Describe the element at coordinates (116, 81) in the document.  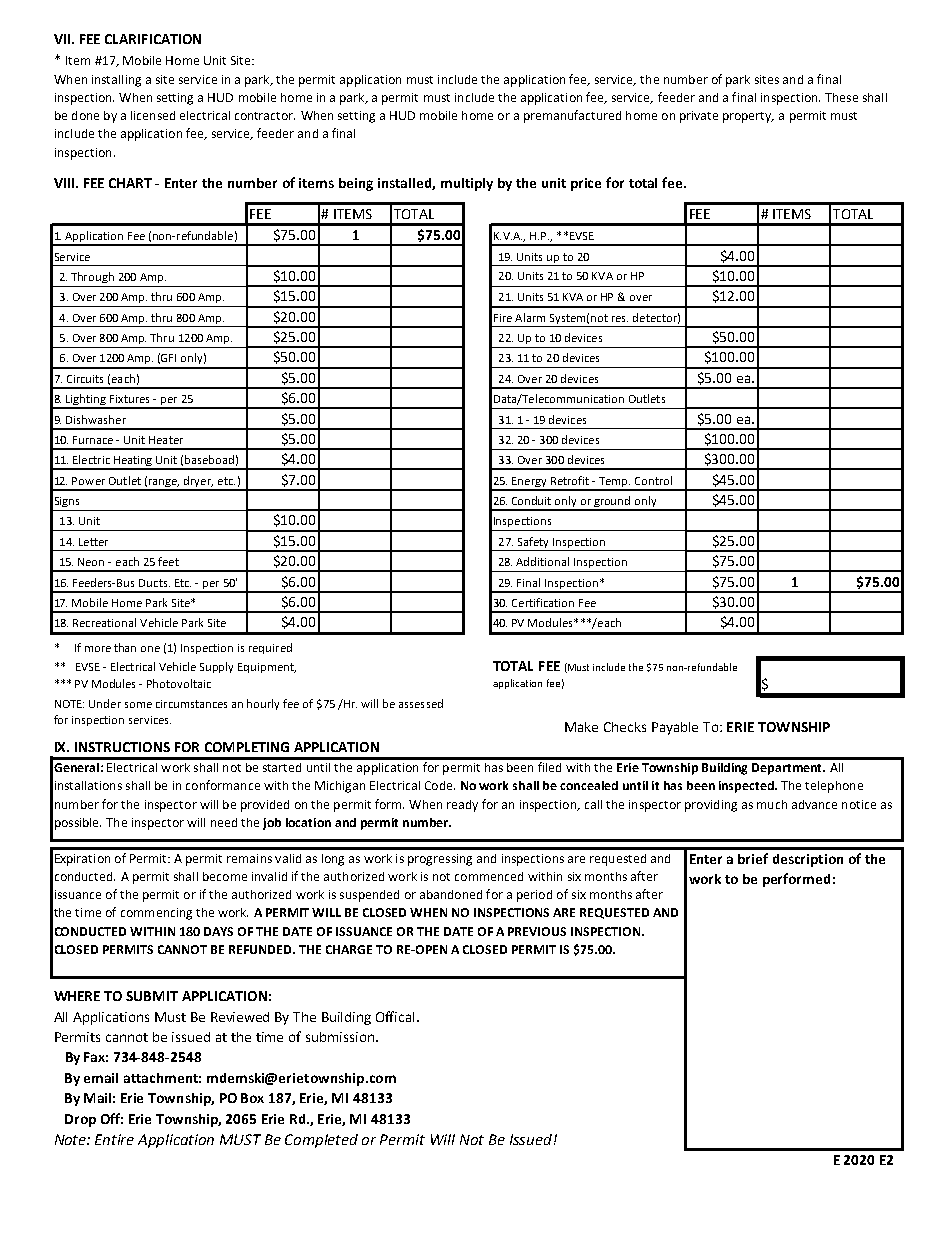
I see `installing` at that location.
